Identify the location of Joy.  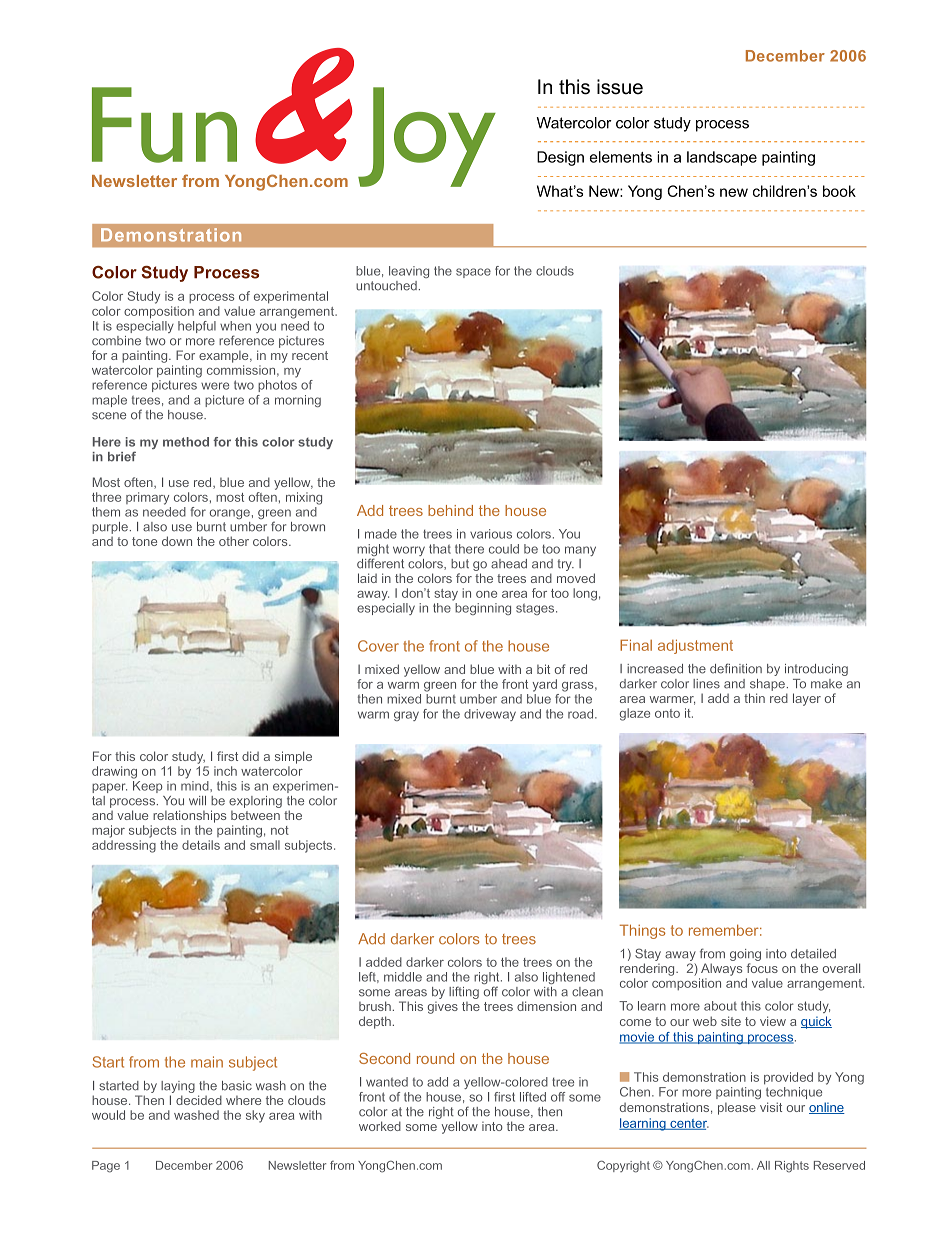
(427, 137).
